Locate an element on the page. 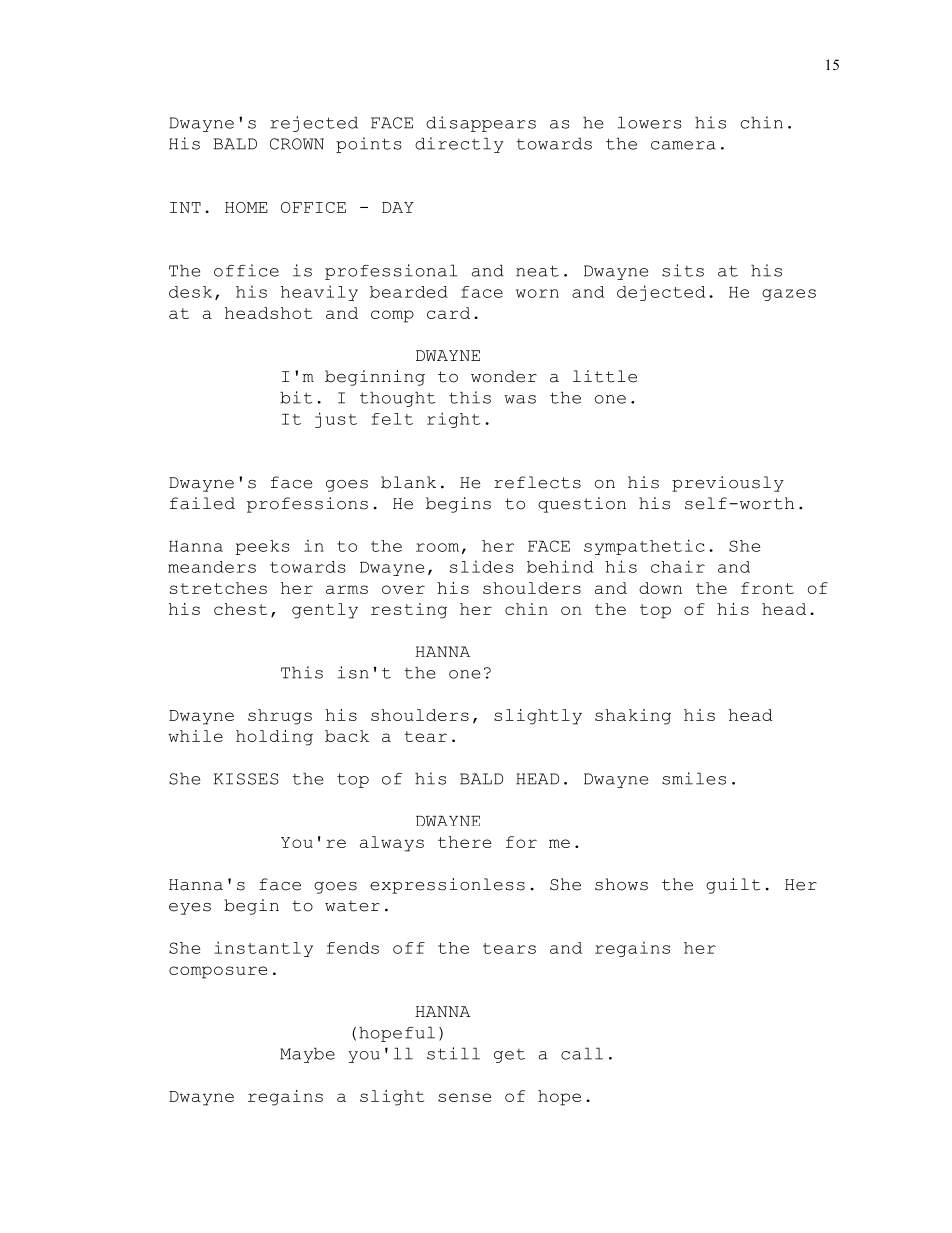 This image has width=952, height=1233. directly is located at coordinates (459, 145).
